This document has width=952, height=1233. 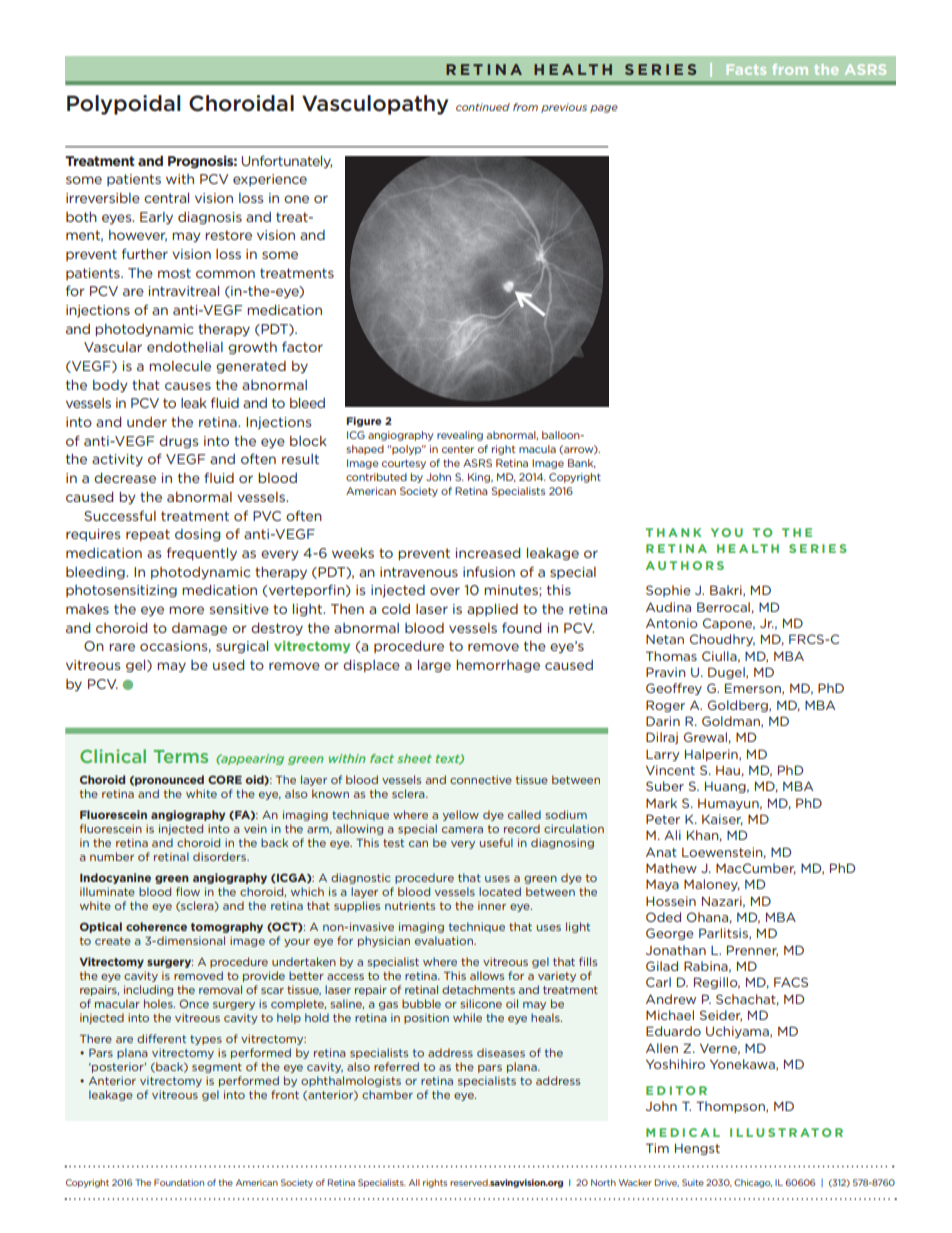 I want to click on decrease, so click(x=125, y=478).
